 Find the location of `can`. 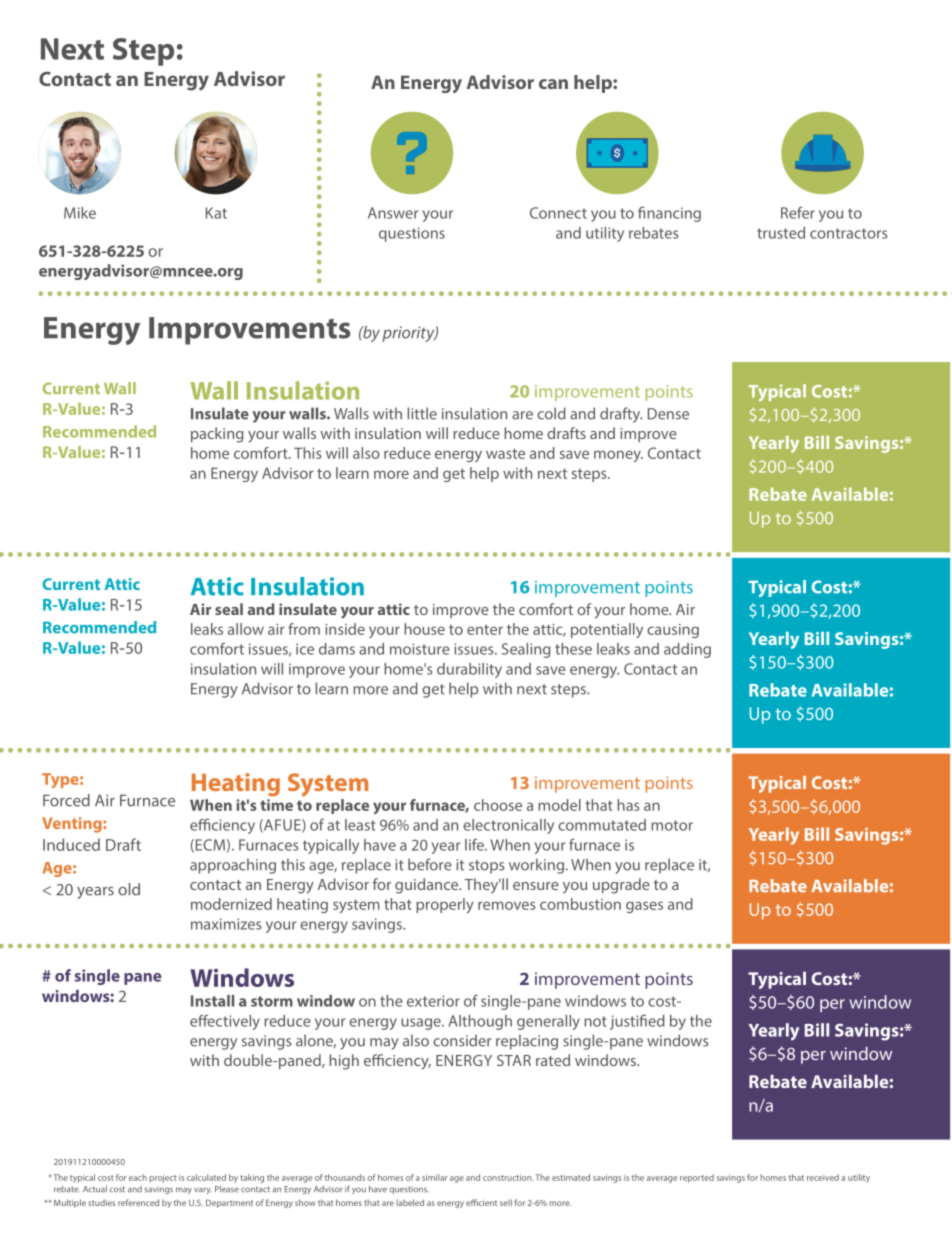

can is located at coordinates (553, 84).
